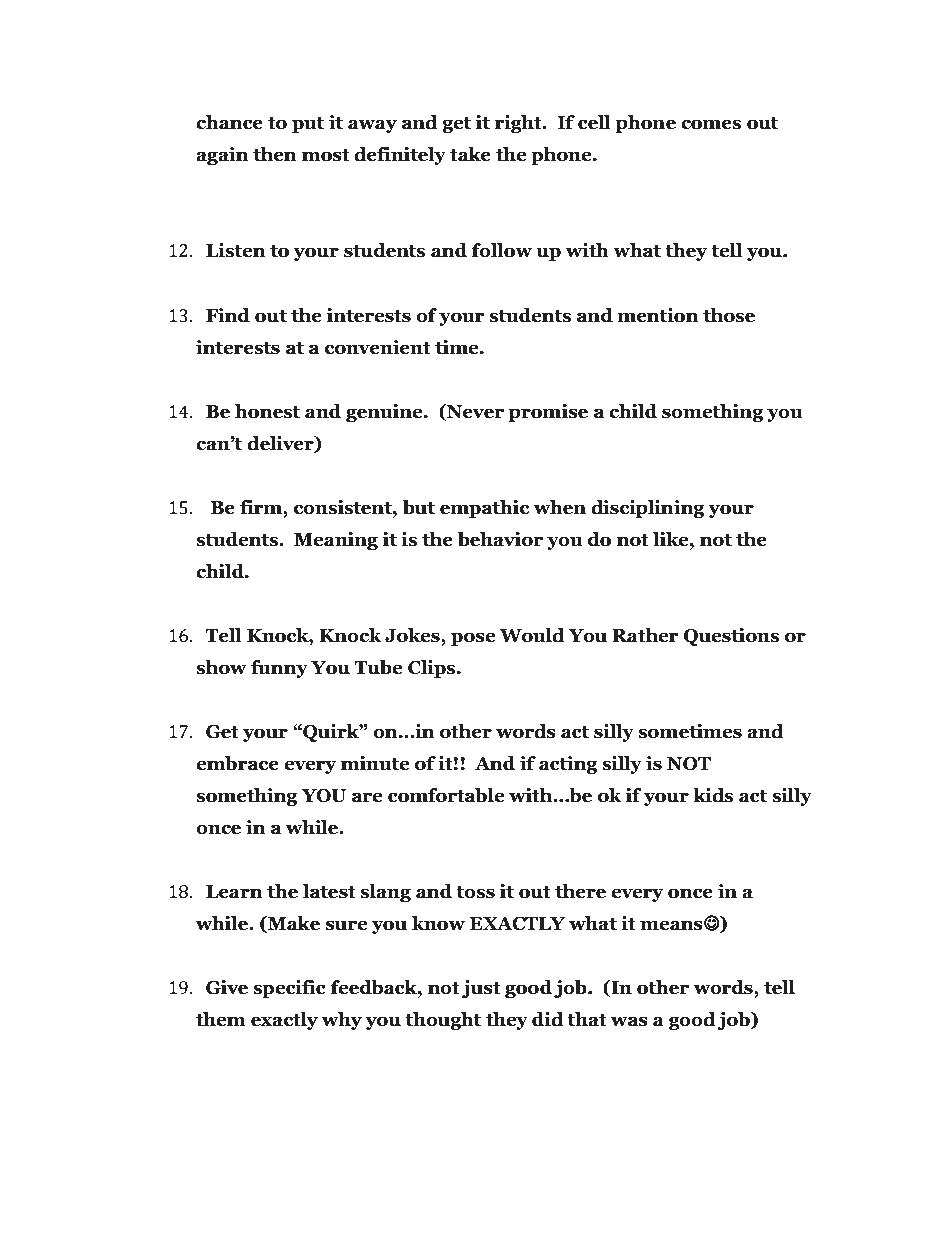 The width and height of the screenshot is (952, 1233). Describe the element at coordinates (275, 154) in the screenshot. I see `then` at that location.
